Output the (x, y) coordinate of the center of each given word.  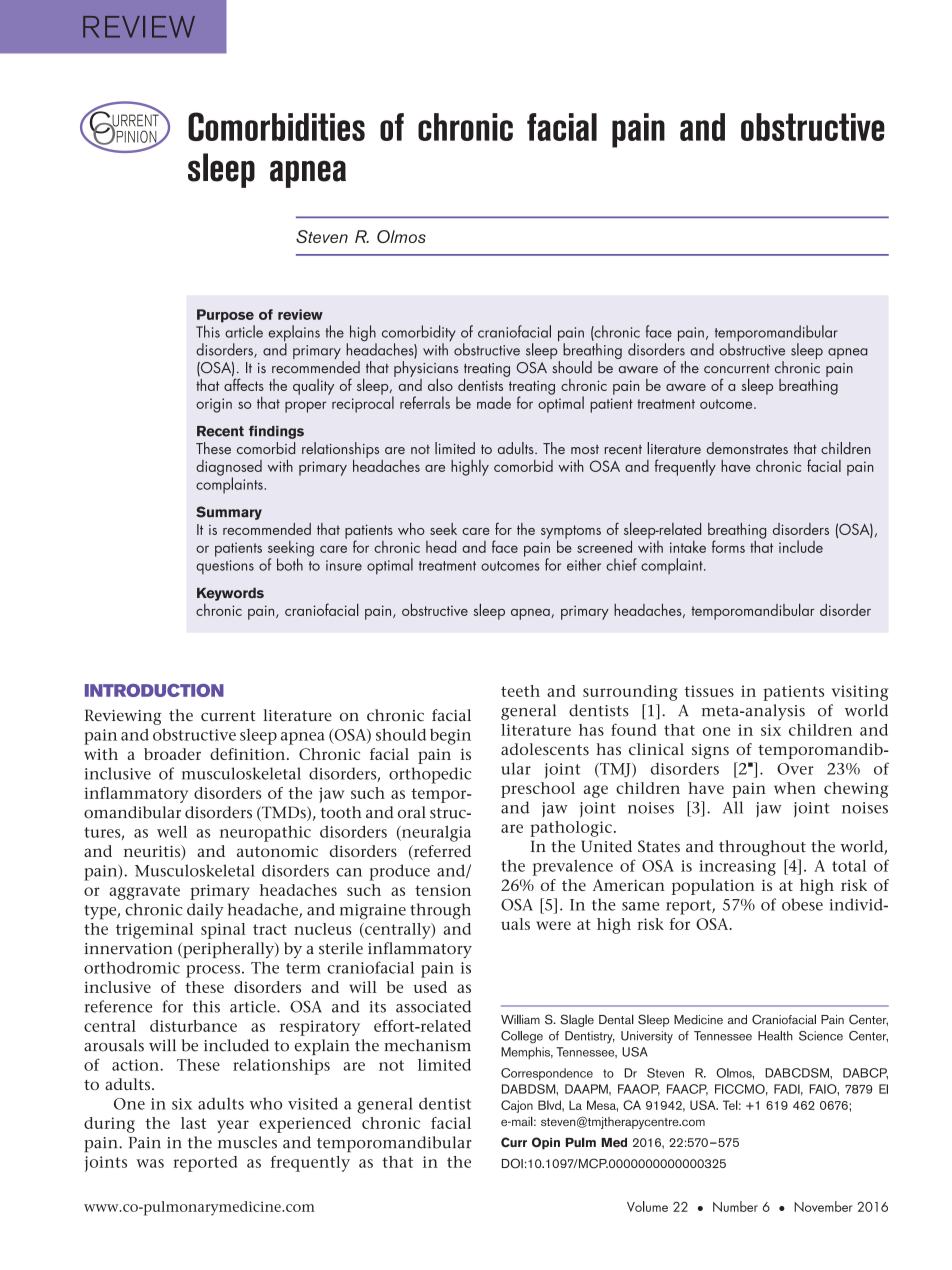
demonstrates (747, 448)
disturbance (193, 1026)
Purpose (225, 316)
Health (775, 1036)
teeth (520, 691)
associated (433, 1006)
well (172, 831)
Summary (229, 513)
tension (443, 890)
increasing (737, 868)
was (150, 1163)
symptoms (571, 533)
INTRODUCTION (154, 690)
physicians (426, 370)
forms (728, 546)
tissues (709, 691)
